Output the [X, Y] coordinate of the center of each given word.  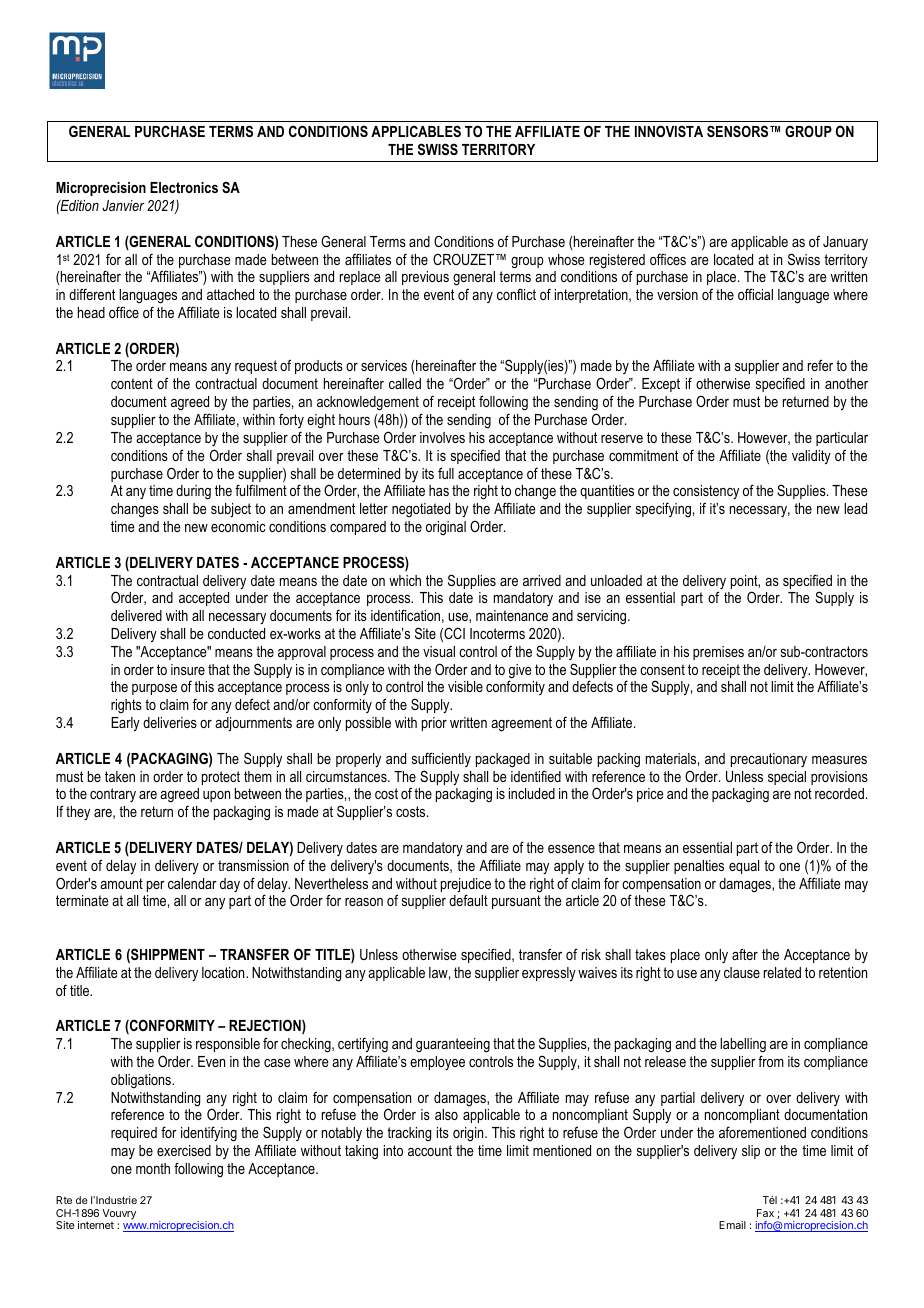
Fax [765, 1213]
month [153, 1168]
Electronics [184, 187]
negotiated [421, 510]
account [430, 1150]
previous [425, 278]
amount [121, 883]
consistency [706, 492]
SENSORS [739, 131]
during [193, 492]
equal [744, 867]
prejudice [466, 886]
